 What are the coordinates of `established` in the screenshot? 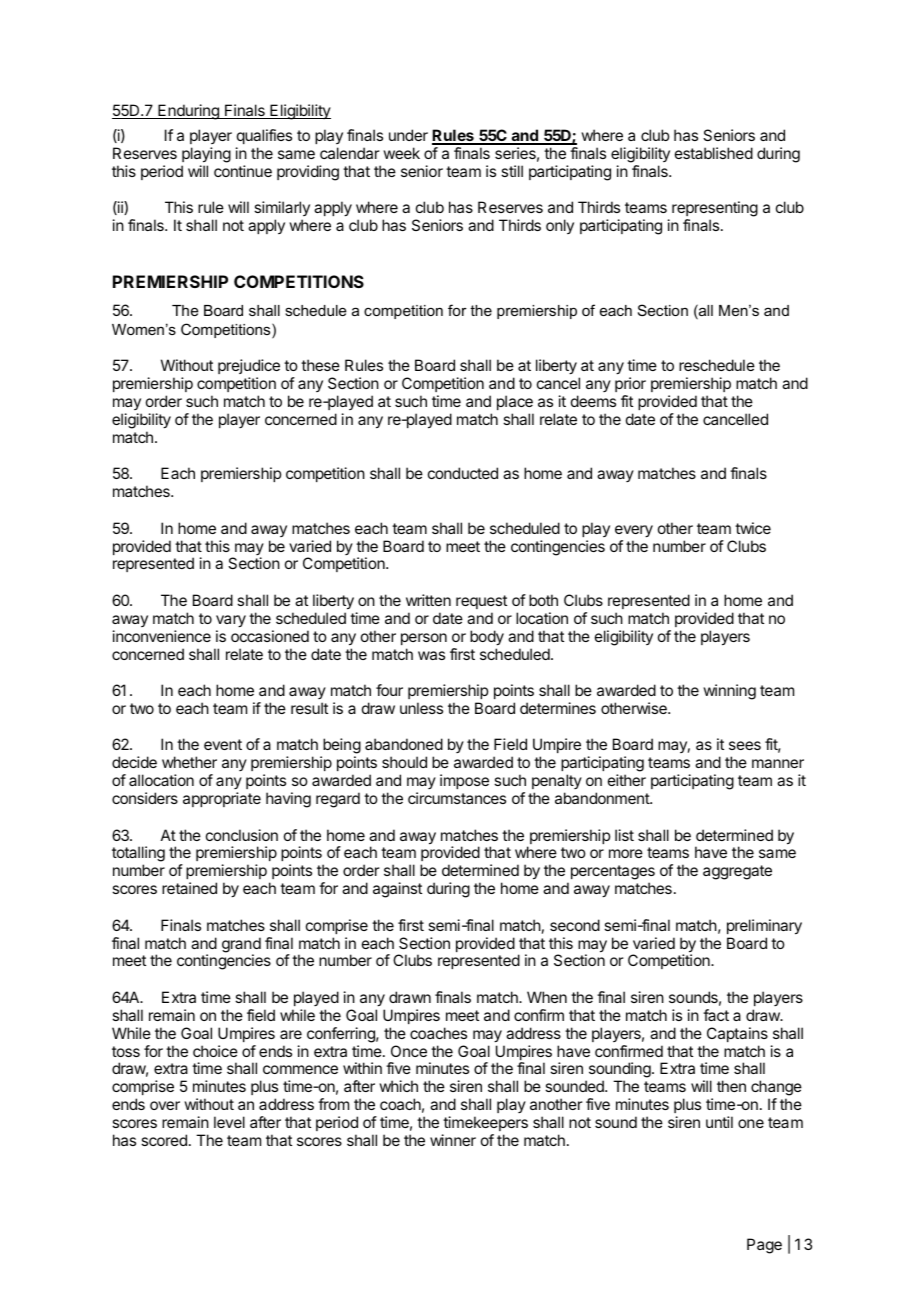 It's located at (714, 153).
